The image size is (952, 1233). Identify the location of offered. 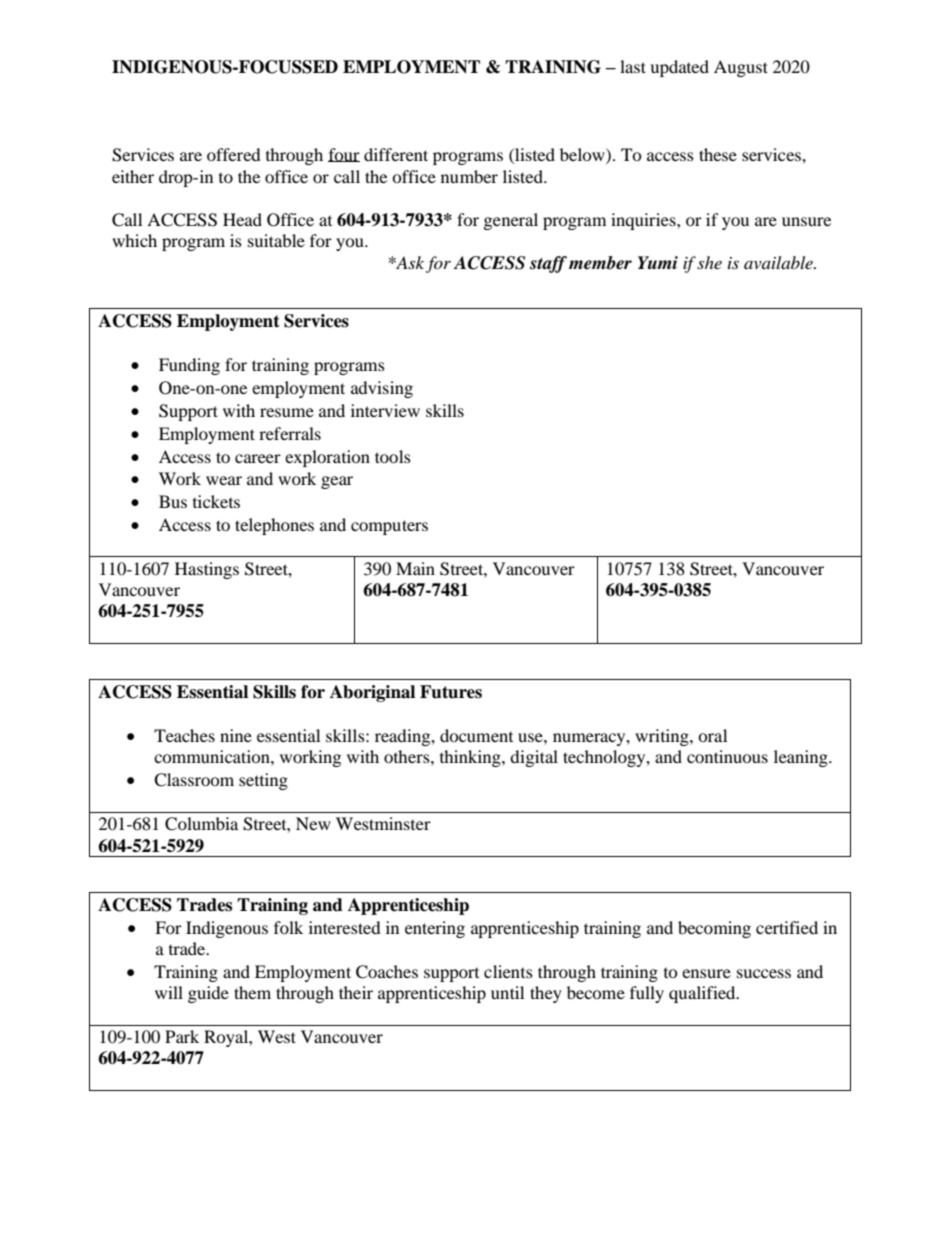
(234, 154).
